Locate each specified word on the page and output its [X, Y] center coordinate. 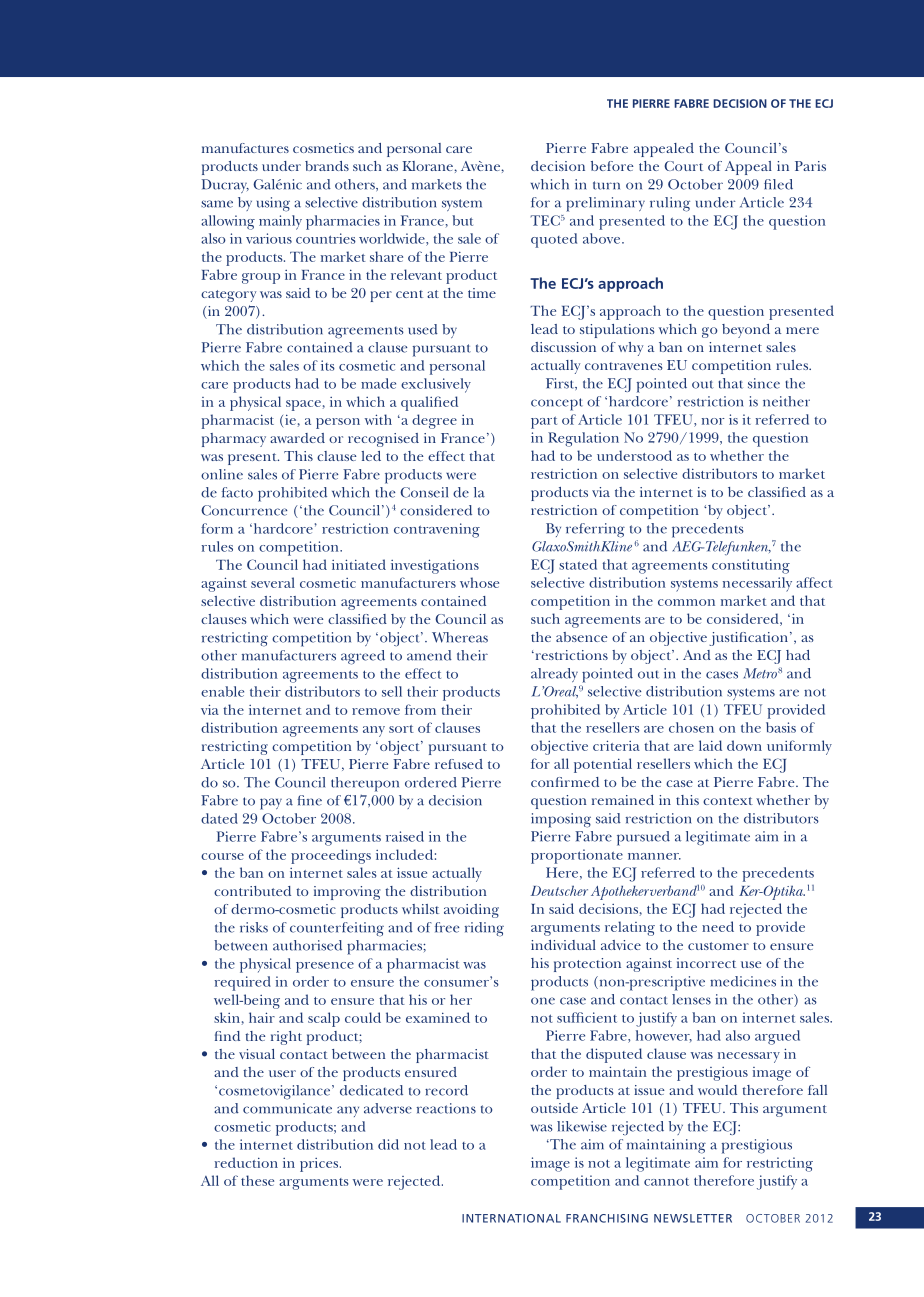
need [718, 926]
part [544, 422]
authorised [307, 945]
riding [484, 929]
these [257, 1180]
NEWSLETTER [693, 1218]
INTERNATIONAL [511, 1218]
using [273, 204]
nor [713, 421]
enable [222, 691]
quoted [554, 240]
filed [778, 184]
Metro [760, 673]
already [554, 675]
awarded [297, 438]
